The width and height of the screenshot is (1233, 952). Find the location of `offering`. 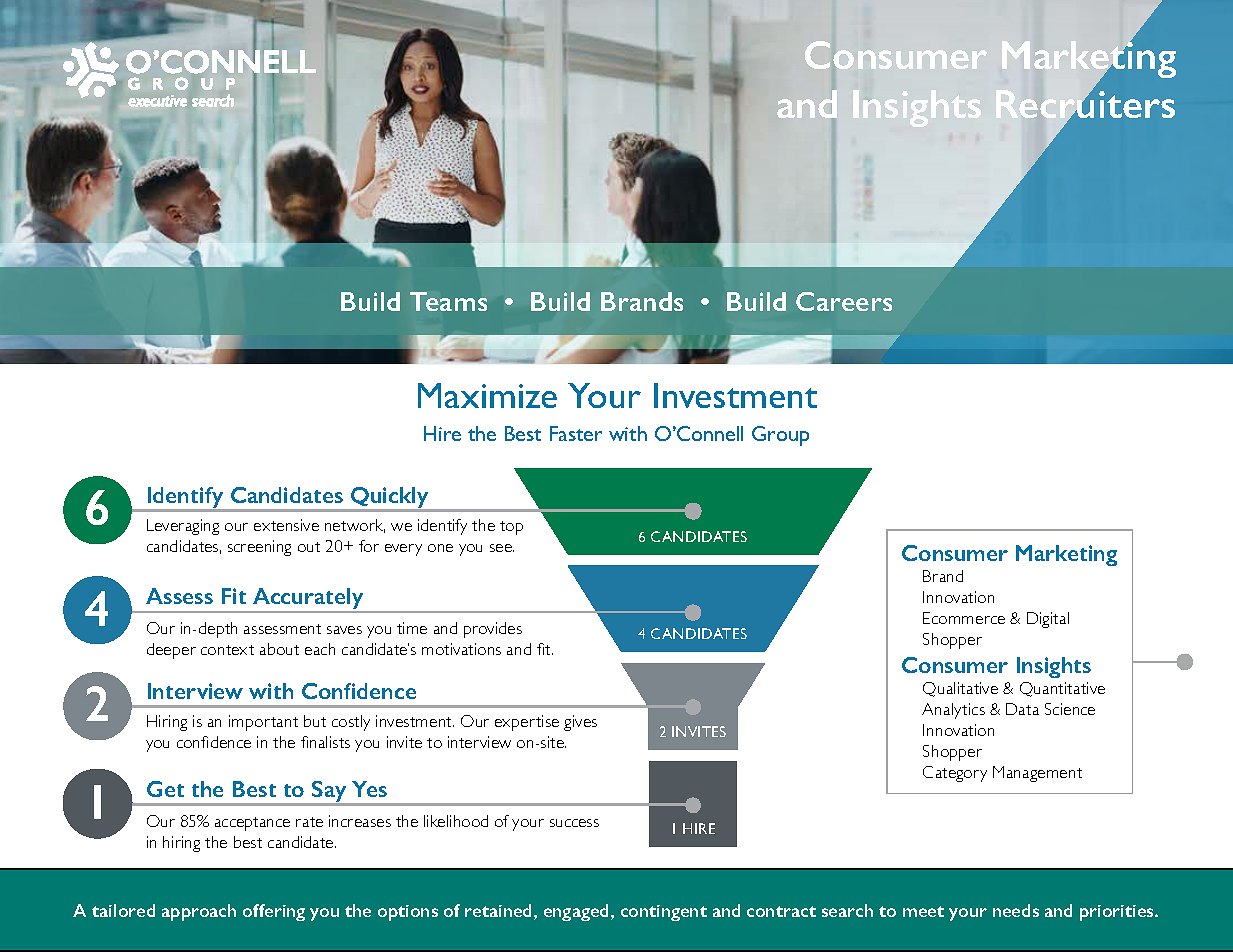

offering is located at coordinates (274, 912).
